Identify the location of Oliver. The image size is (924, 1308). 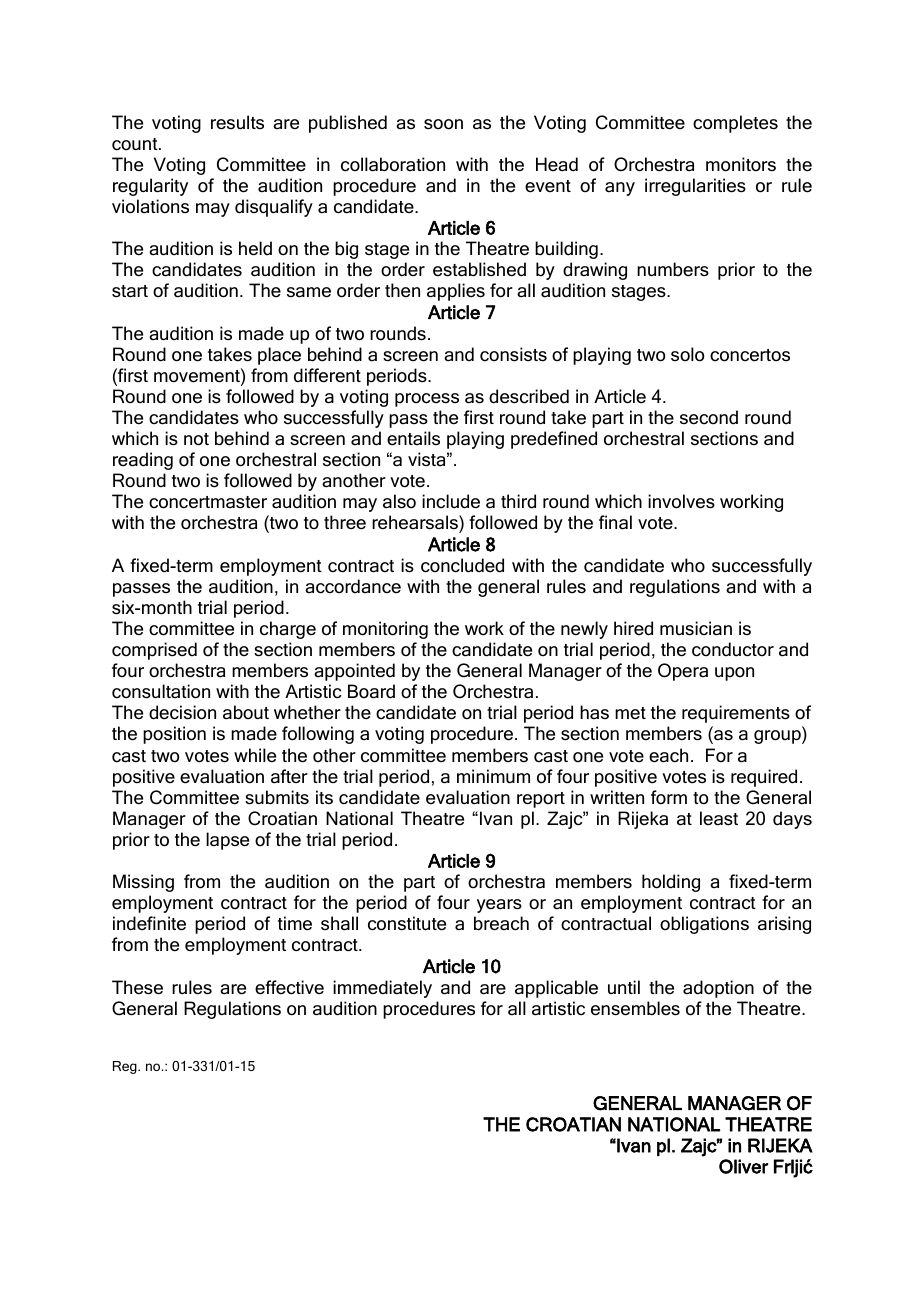
(743, 1166).
